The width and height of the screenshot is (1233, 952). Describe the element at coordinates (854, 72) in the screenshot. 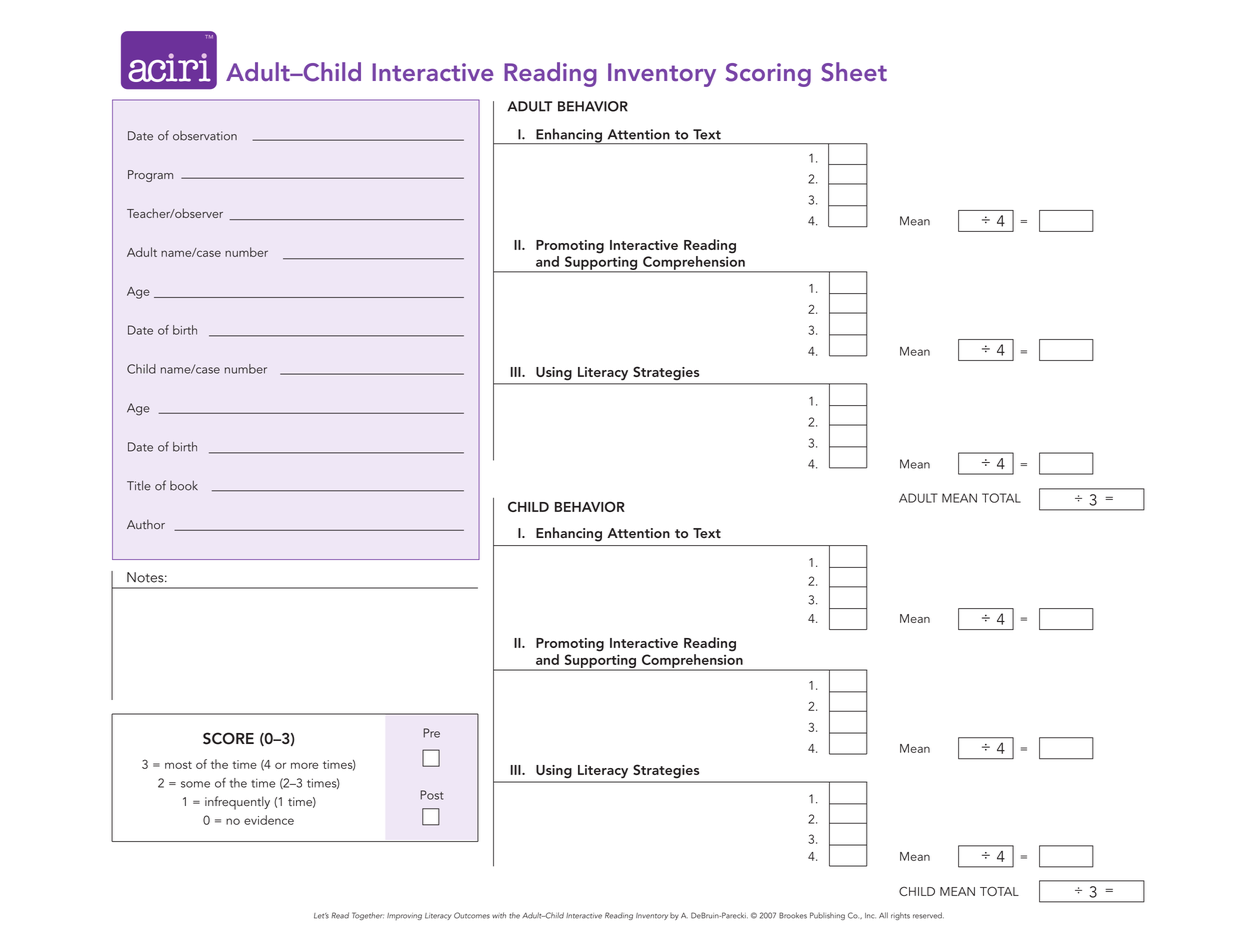

I see `Sheet` at that location.
